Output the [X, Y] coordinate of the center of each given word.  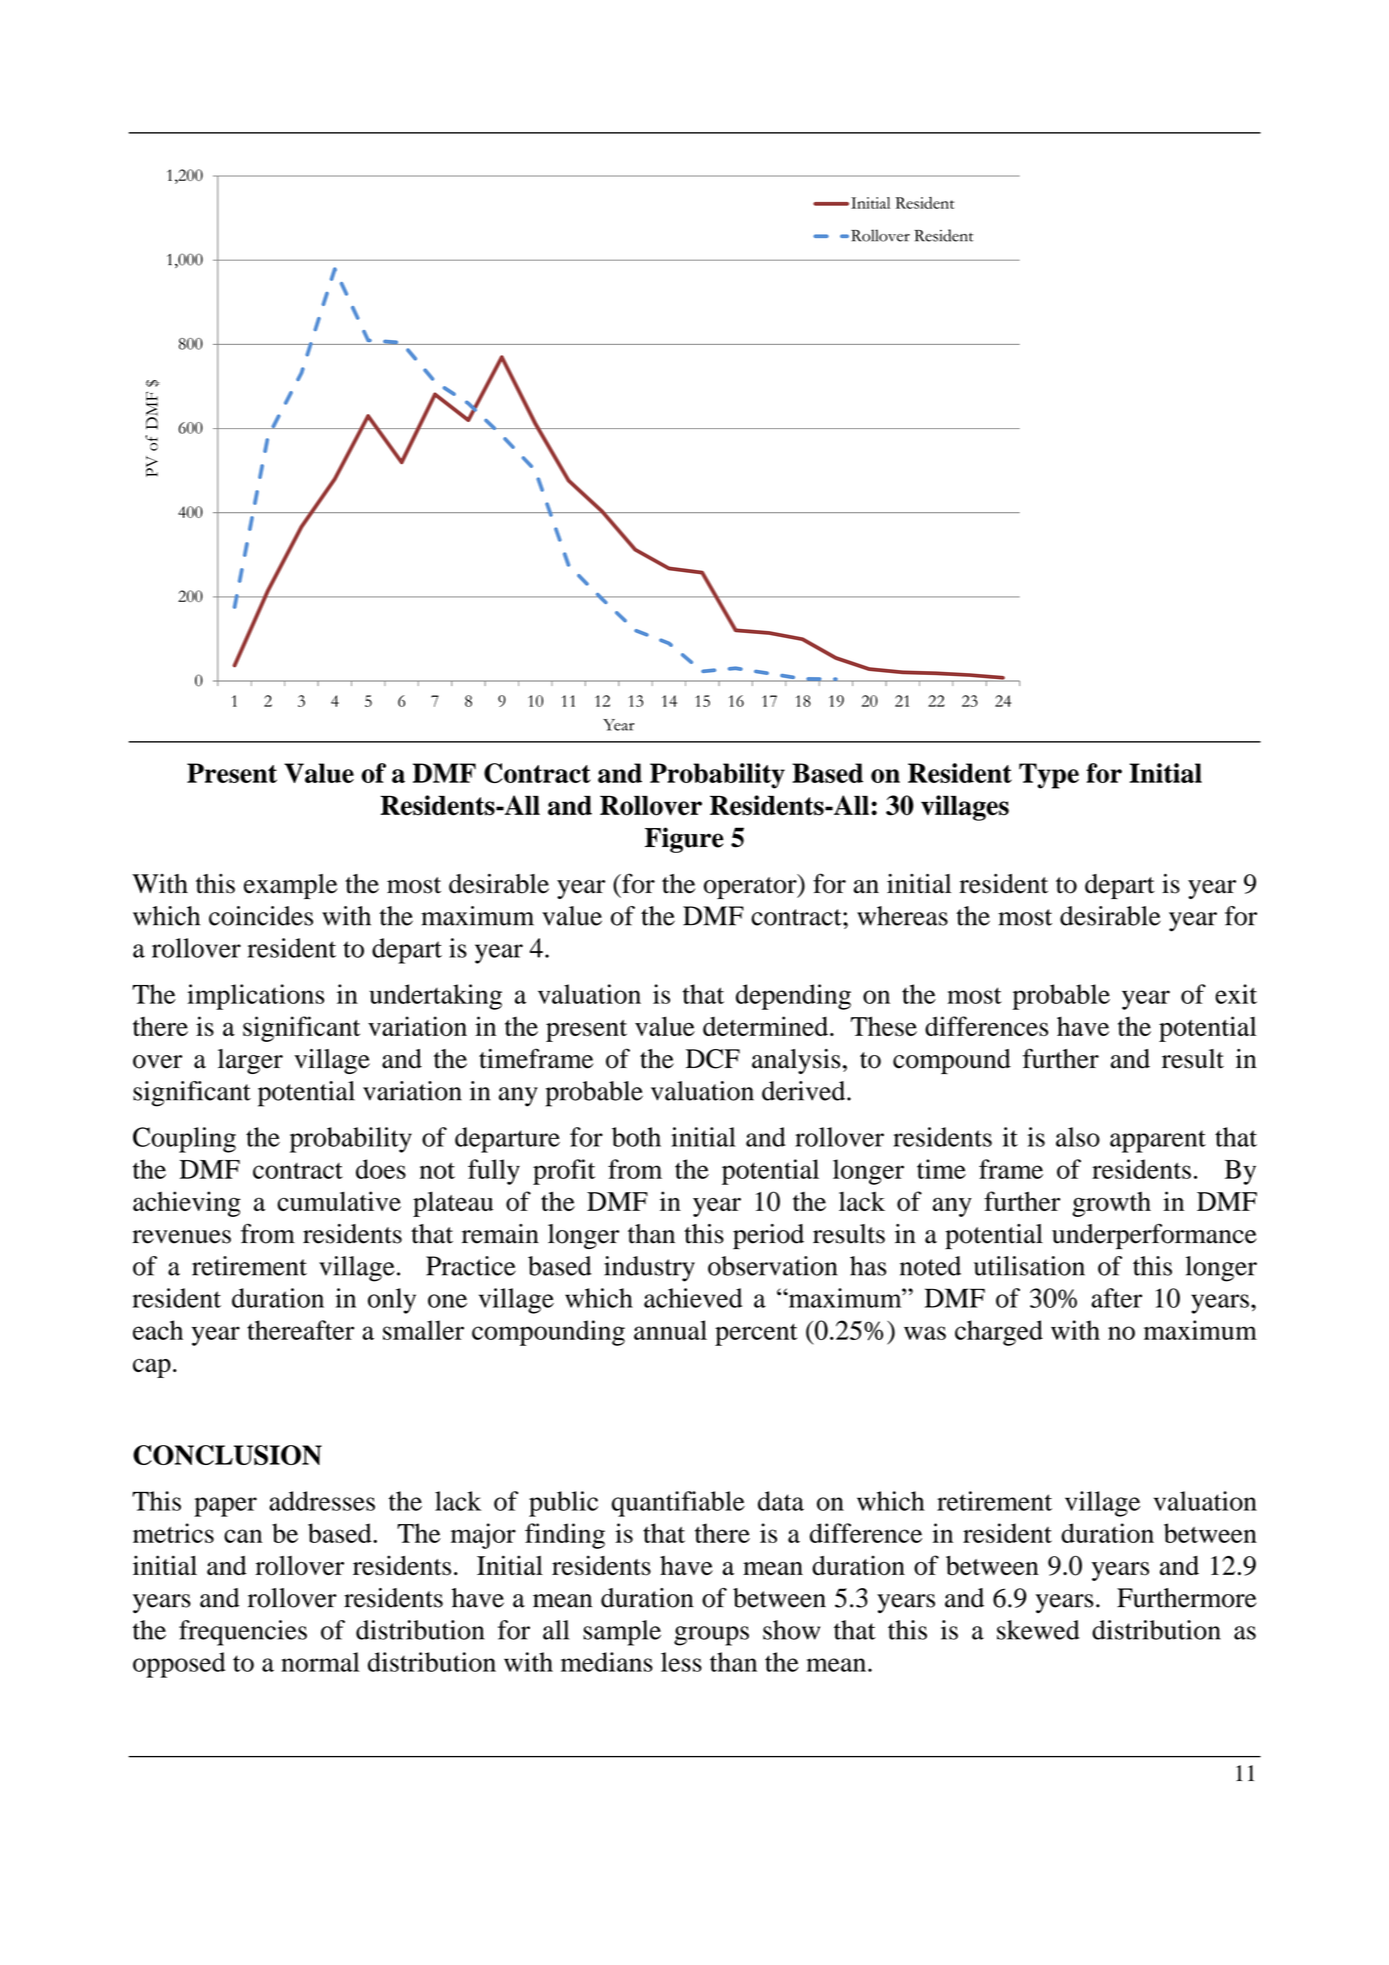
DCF [713, 1059]
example [290, 886]
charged [999, 1333]
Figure [684, 840]
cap [152, 1368]
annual [670, 1330]
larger [250, 1061]
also [1078, 1137]
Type [1049, 776]
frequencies [243, 1633]
